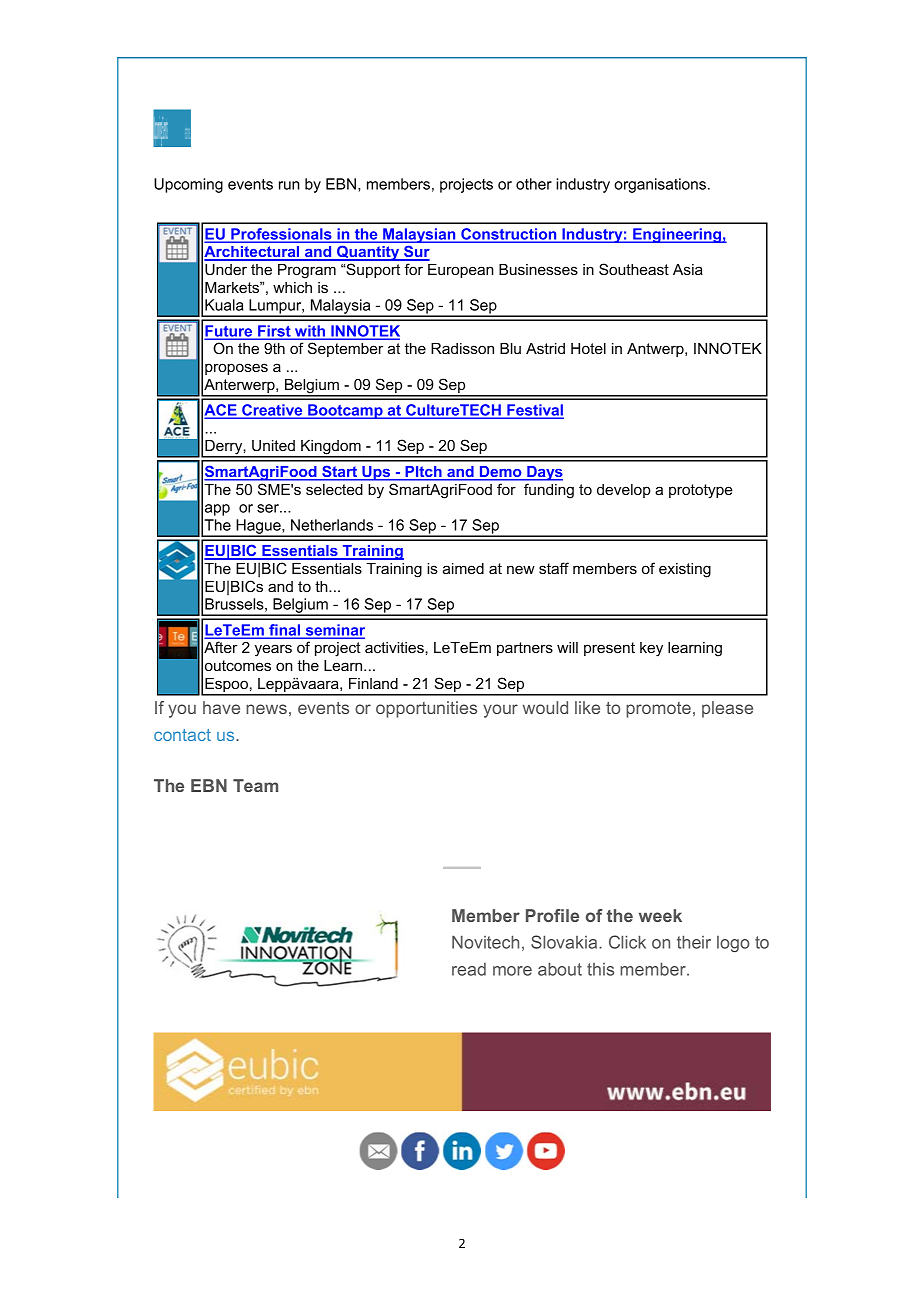 The height and width of the screenshot is (1308, 924). What do you see at coordinates (469, 969) in the screenshot?
I see `read` at bounding box center [469, 969].
